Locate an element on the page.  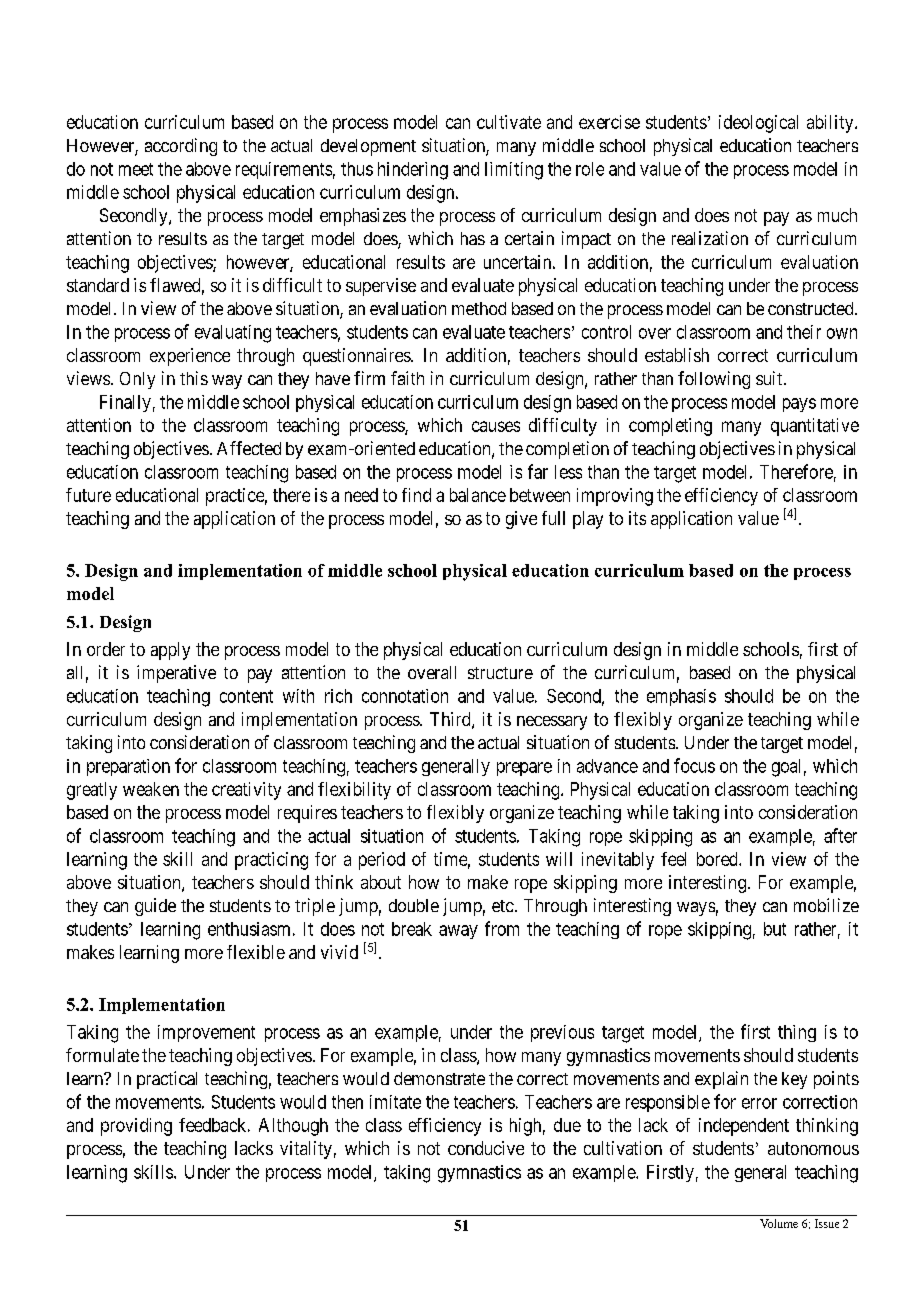
imperative is located at coordinates (176, 674).
